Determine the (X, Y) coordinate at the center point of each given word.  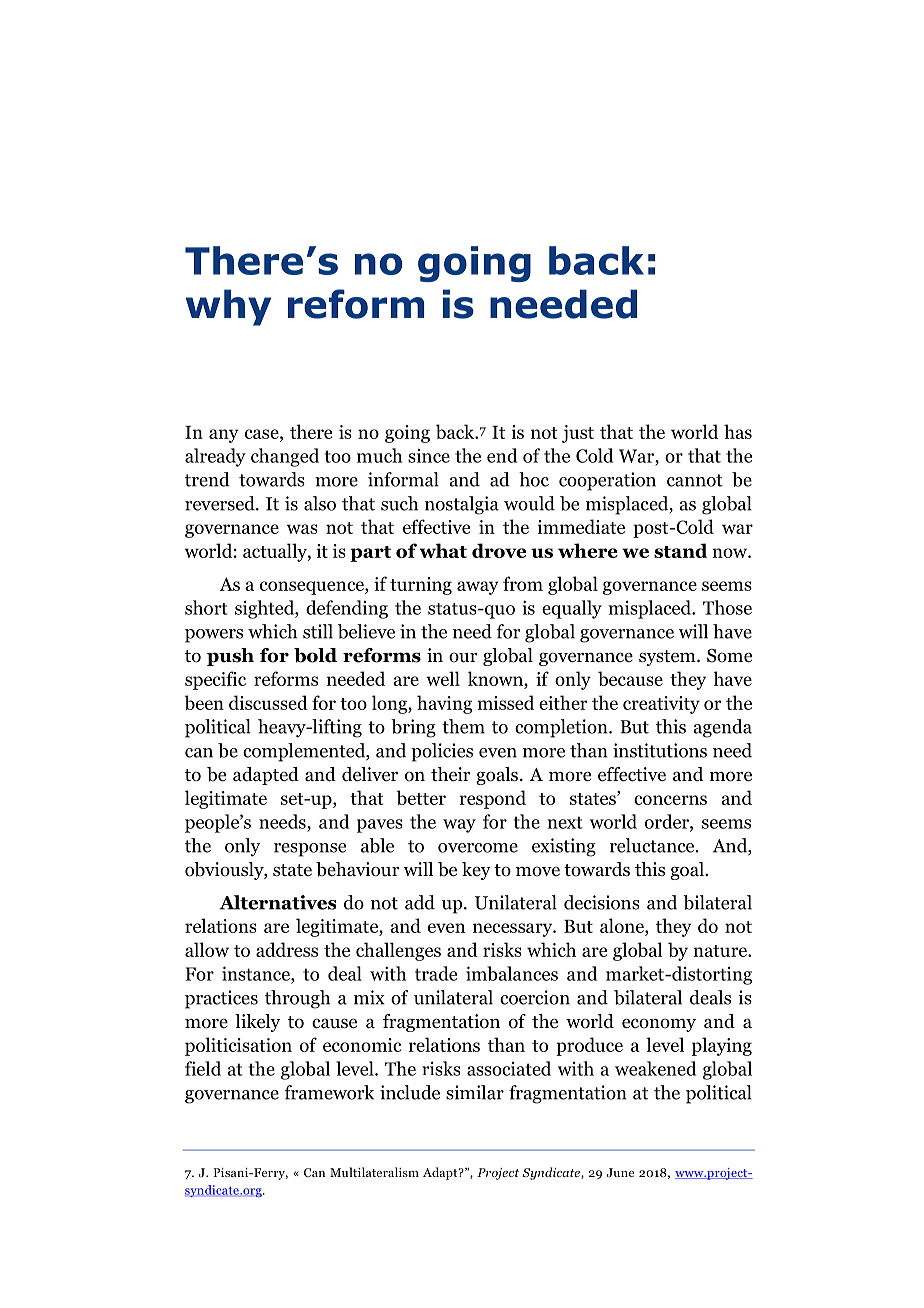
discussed (268, 702)
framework (329, 1092)
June (620, 1172)
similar (475, 1092)
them (463, 726)
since (429, 456)
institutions (660, 750)
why (228, 307)
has (738, 431)
